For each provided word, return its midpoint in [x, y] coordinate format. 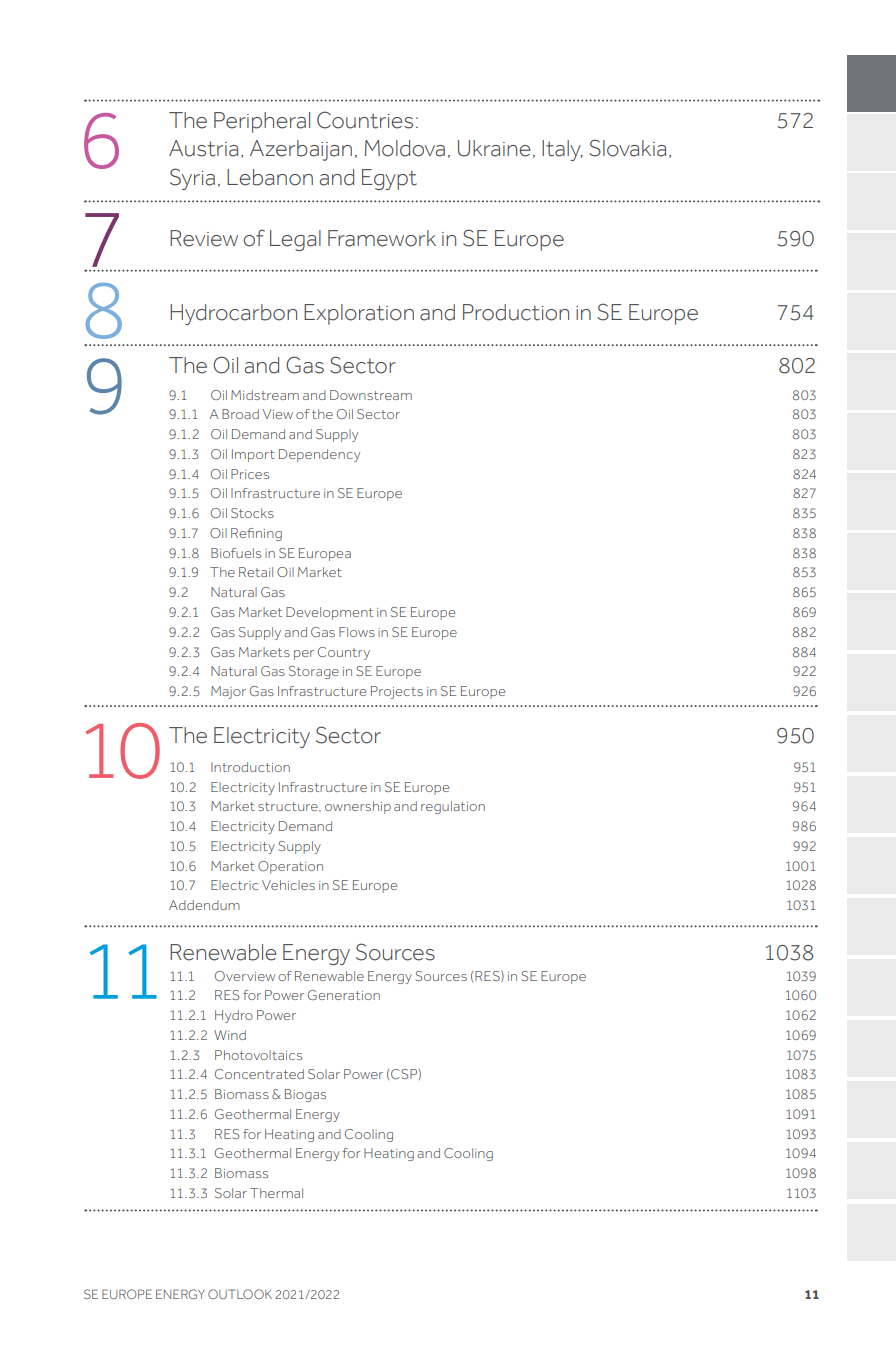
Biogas [305, 1095]
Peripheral [262, 122]
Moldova [405, 148]
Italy [562, 150]
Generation [344, 995]
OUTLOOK [240, 1294]
